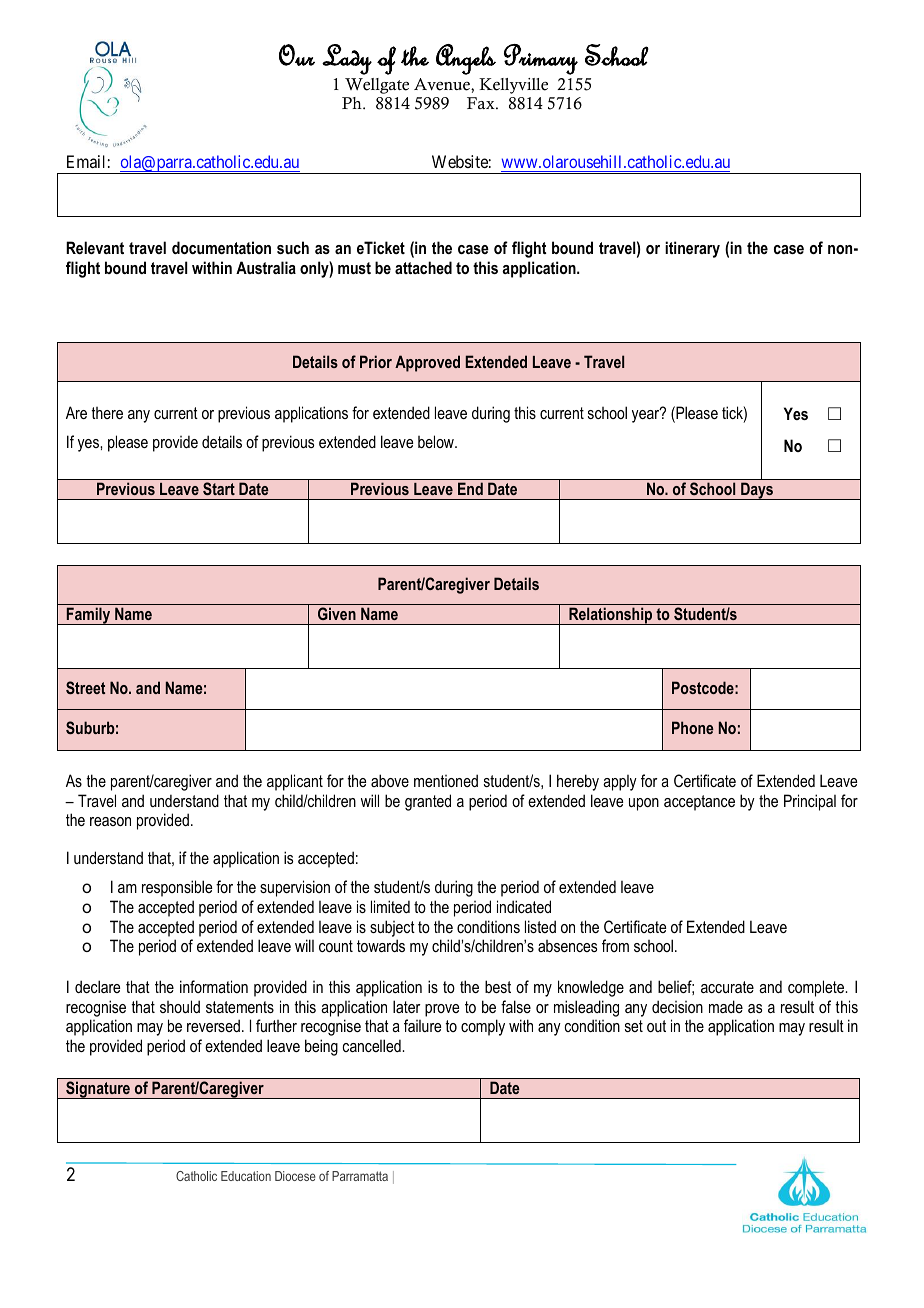  I want to click on Education, so click(246, 1176).
